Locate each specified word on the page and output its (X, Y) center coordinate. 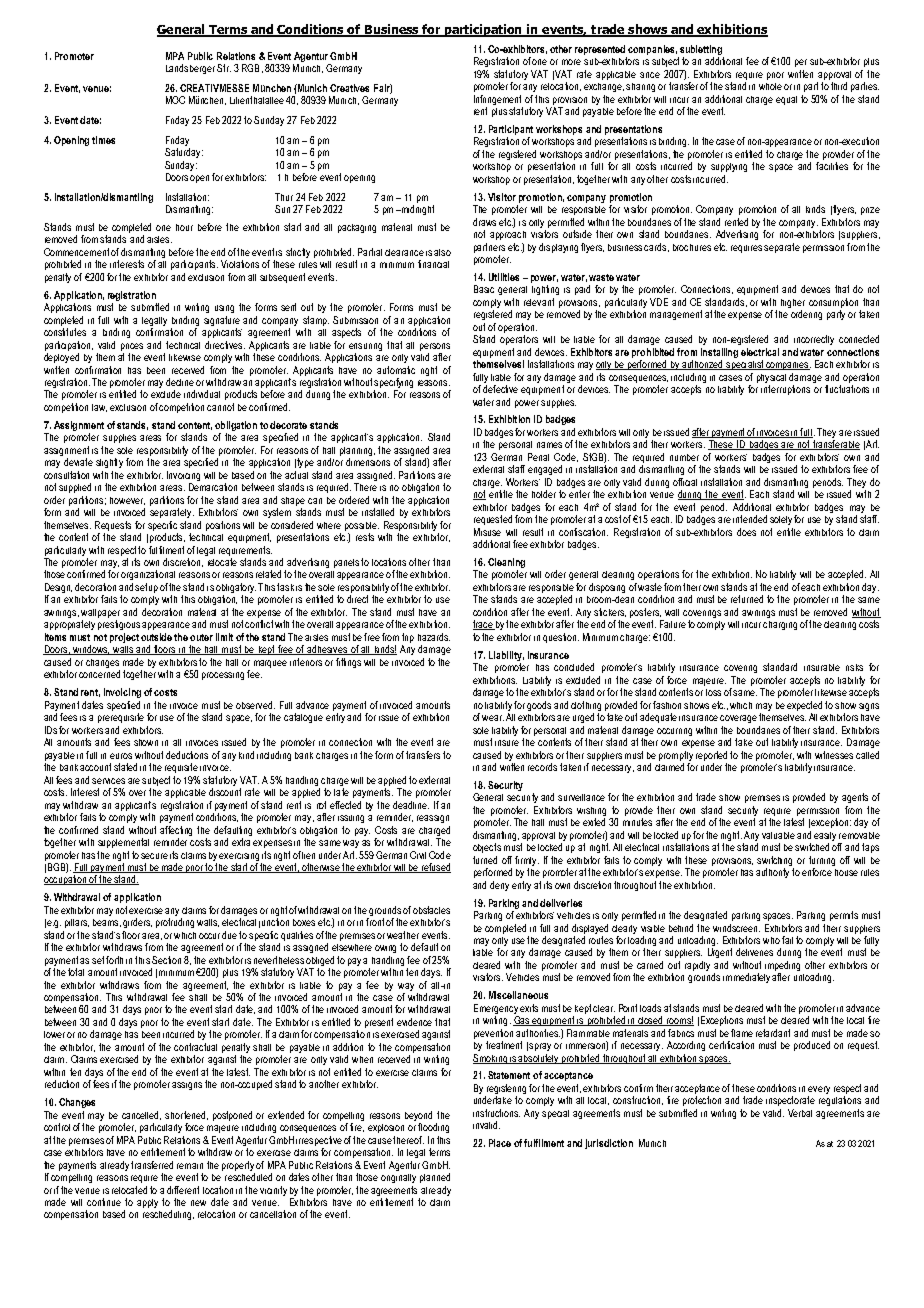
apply (147, 1203)
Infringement (497, 100)
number (684, 457)
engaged (545, 470)
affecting (176, 831)
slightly (109, 463)
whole (770, 86)
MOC (175, 100)
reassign (433, 819)
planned (435, 1178)
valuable (778, 835)
